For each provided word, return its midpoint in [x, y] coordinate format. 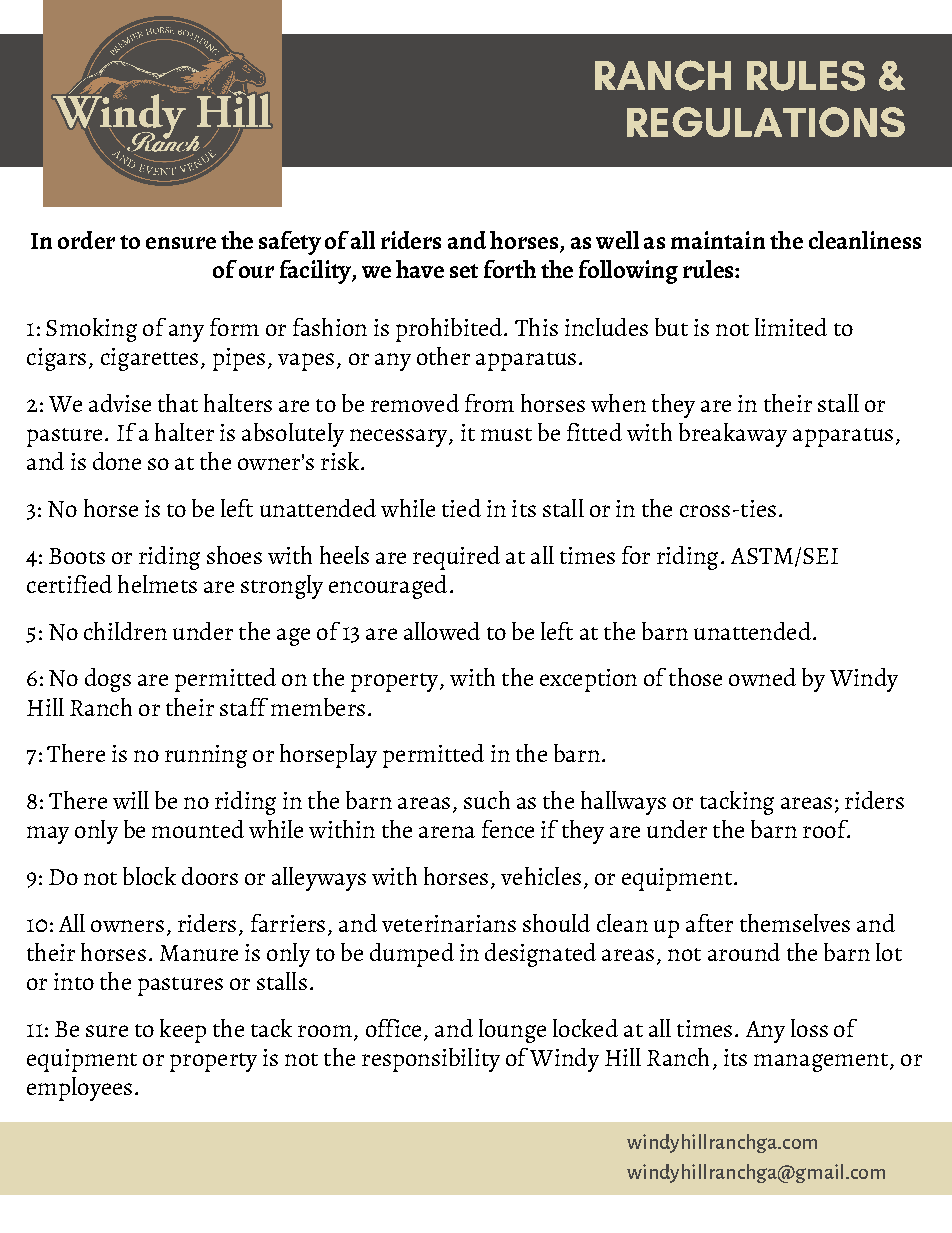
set [464, 271]
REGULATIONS [766, 122]
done [117, 461]
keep [183, 1031]
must [506, 434]
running [206, 756]
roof [826, 829]
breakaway [733, 435]
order [86, 240]
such [487, 800]
